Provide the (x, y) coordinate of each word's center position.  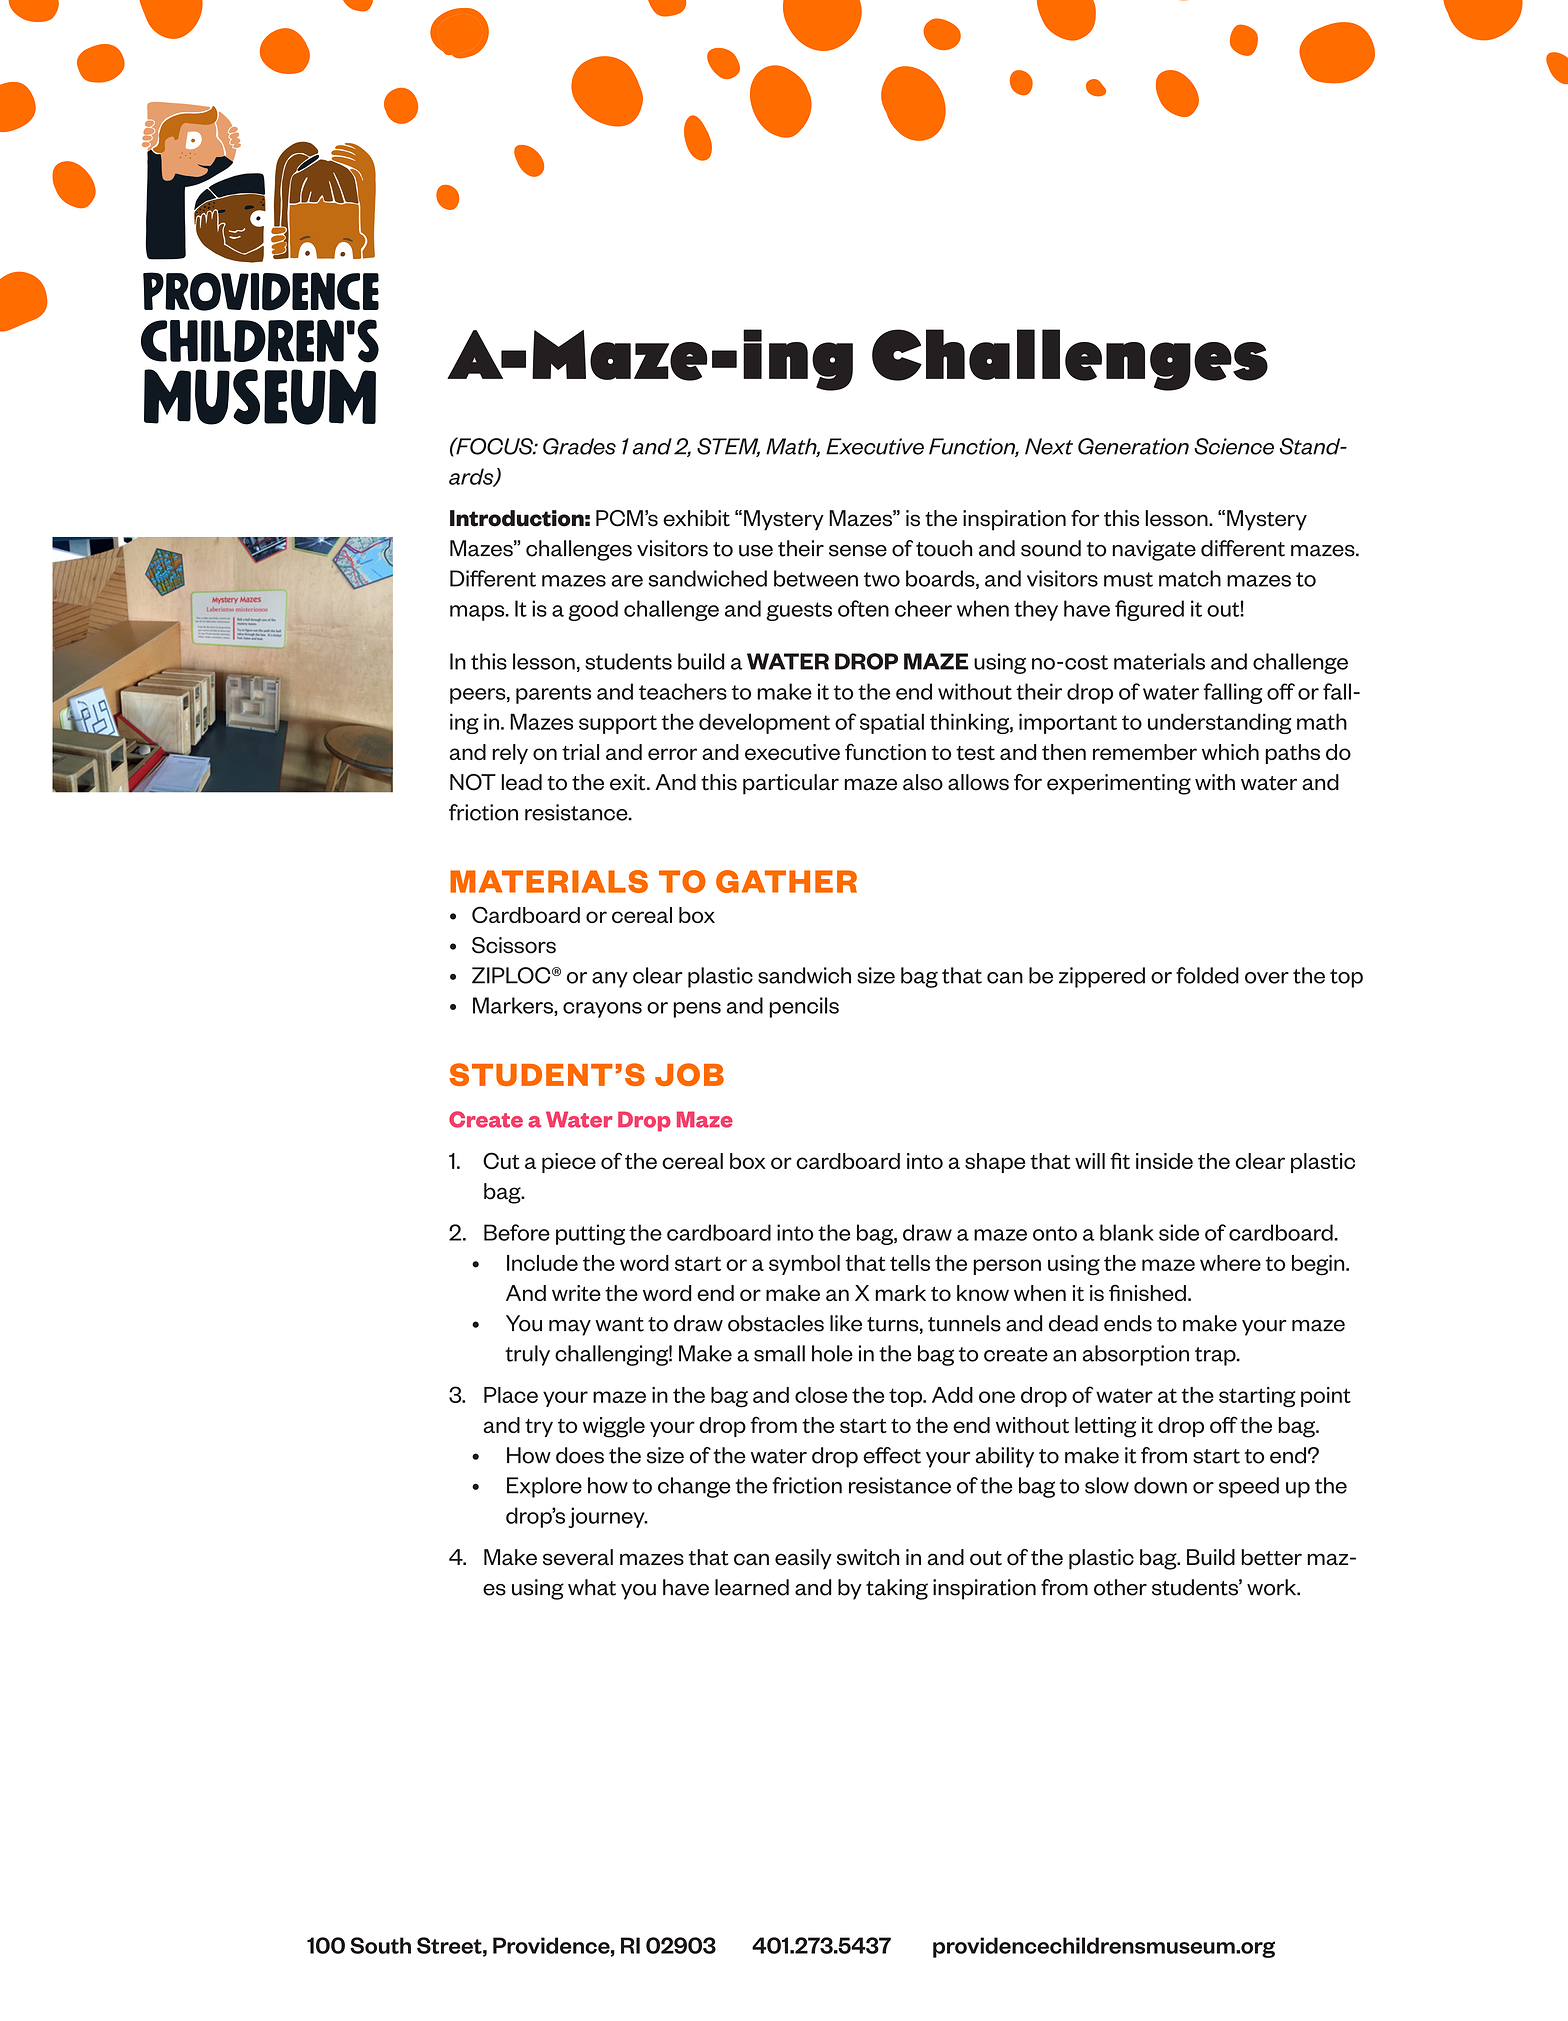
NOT (473, 782)
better (1271, 1557)
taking (897, 1589)
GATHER (786, 881)
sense (858, 551)
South (380, 1945)
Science (1234, 446)
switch (868, 1557)
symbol (804, 1265)
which (1230, 752)
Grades (579, 446)
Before (517, 1232)
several (578, 1557)
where (1230, 1263)
